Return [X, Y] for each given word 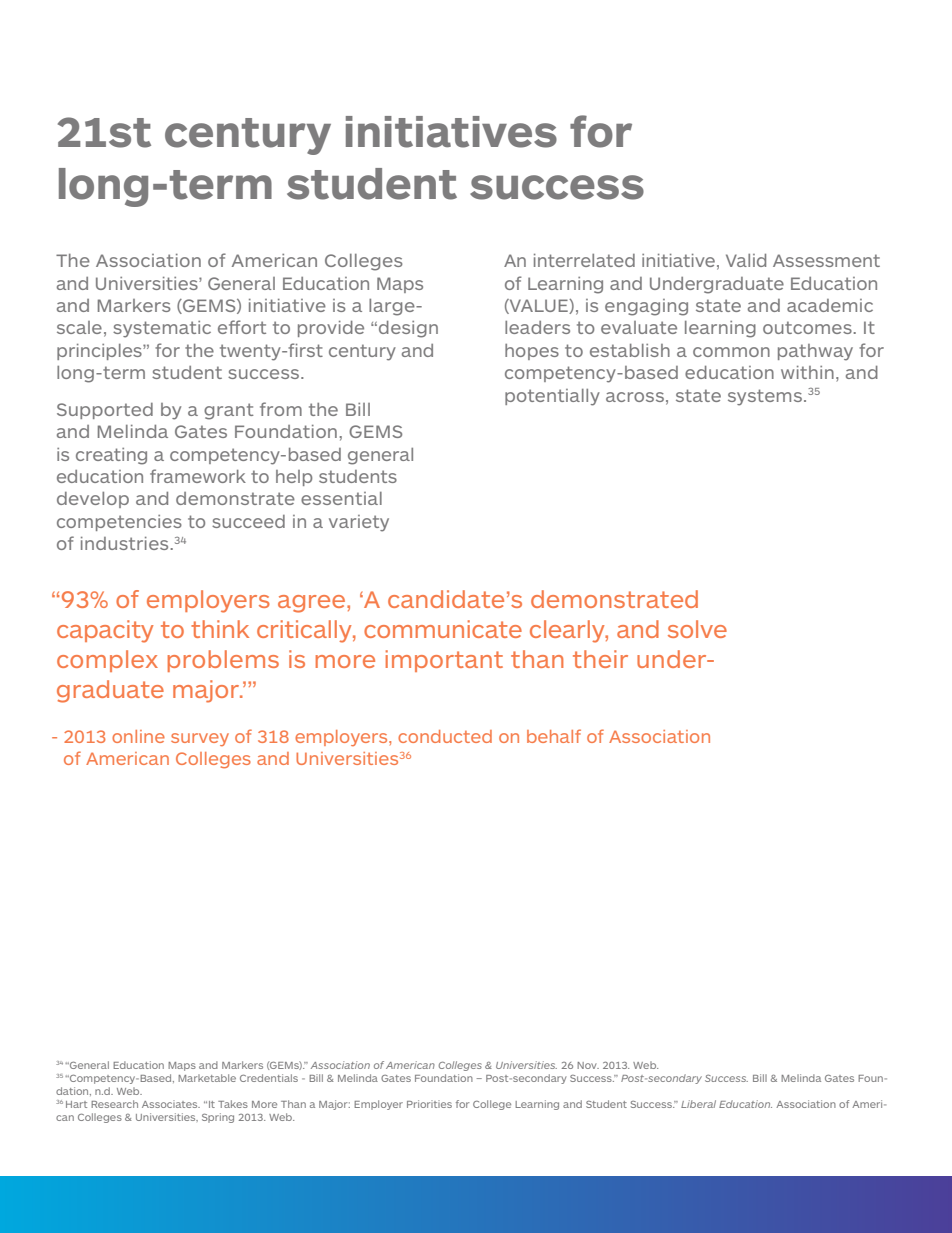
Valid [746, 260]
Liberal [698, 1104]
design [408, 329]
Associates [171, 1104]
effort [242, 327]
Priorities [429, 1104]
